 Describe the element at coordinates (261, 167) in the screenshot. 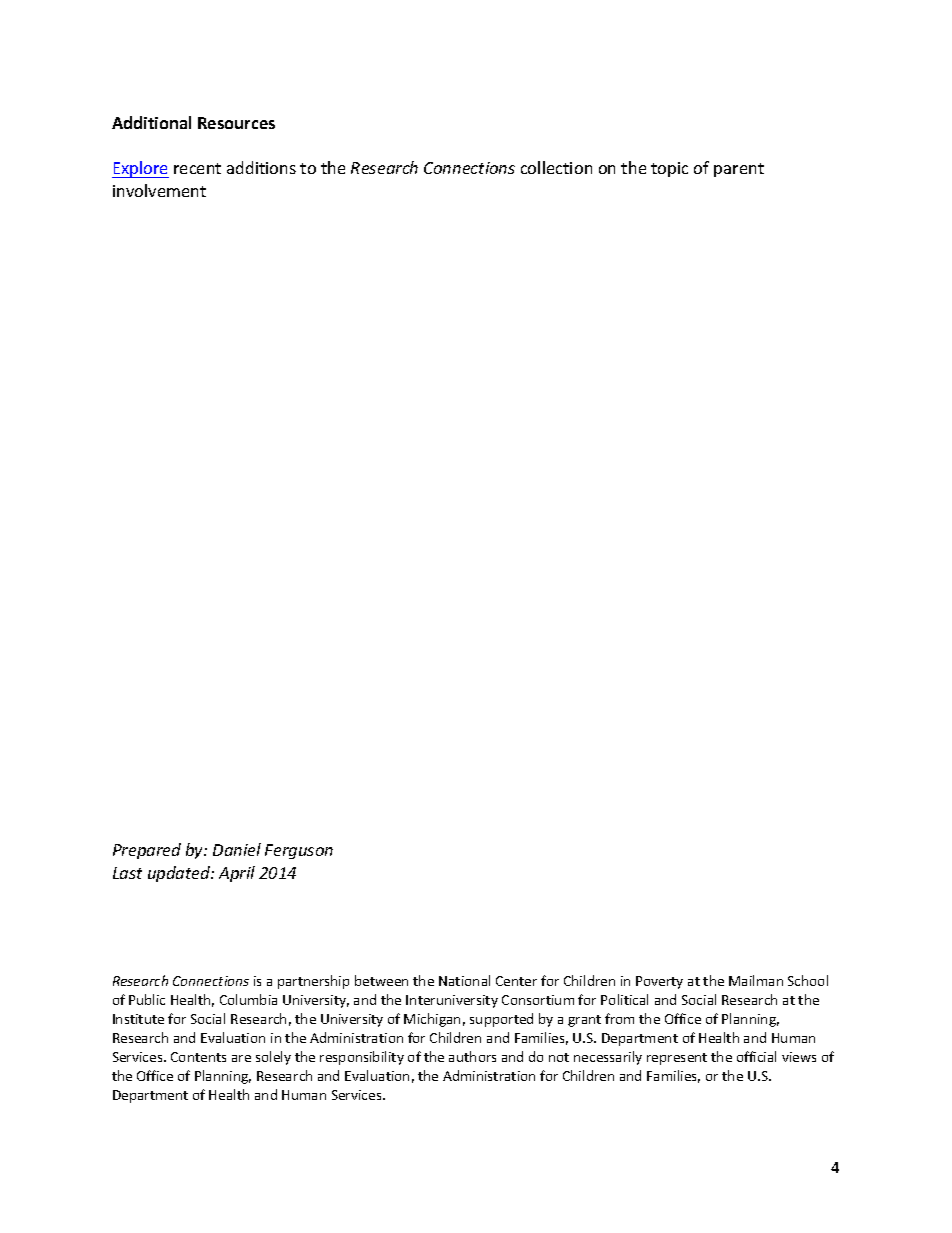

I see `additions` at that location.
